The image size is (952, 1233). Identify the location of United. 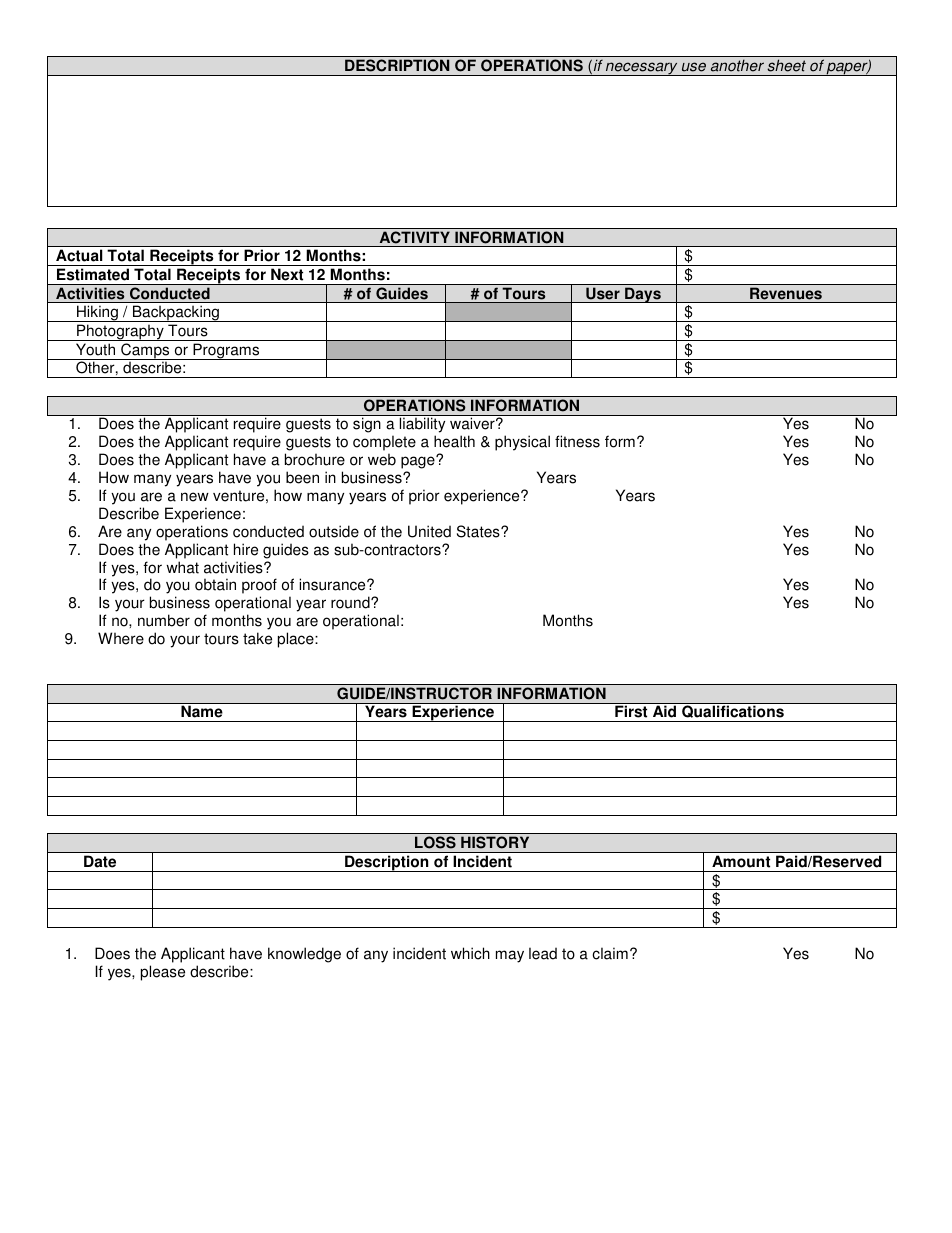
(429, 531).
